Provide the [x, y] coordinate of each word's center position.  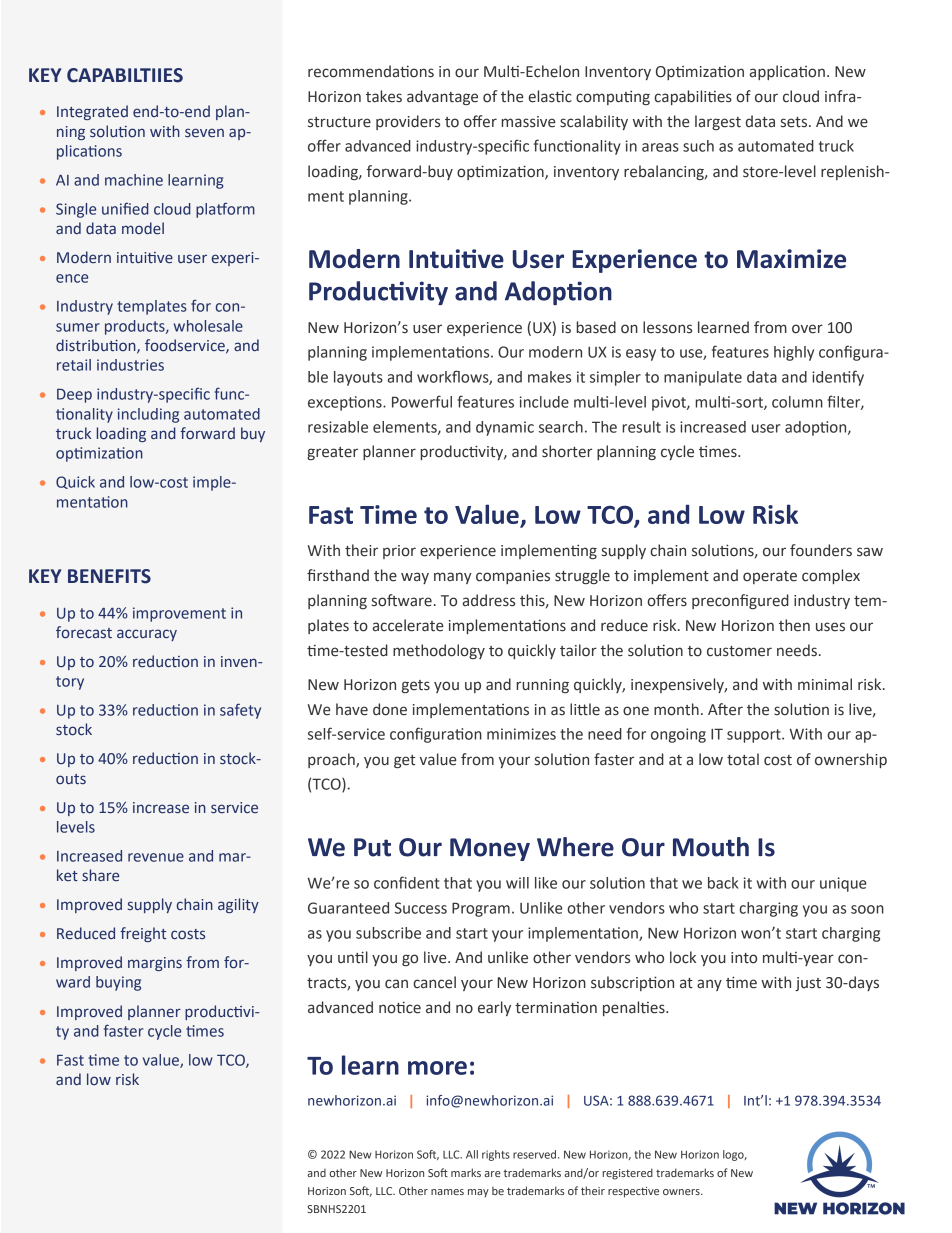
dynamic [505, 428]
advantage [442, 97]
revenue [156, 857]
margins [155, 964]
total [743, 759]
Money [490, 849]
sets [795, 122]
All [472, 1154]
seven [204, 133]
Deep [74, 396]
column [797, 402]
